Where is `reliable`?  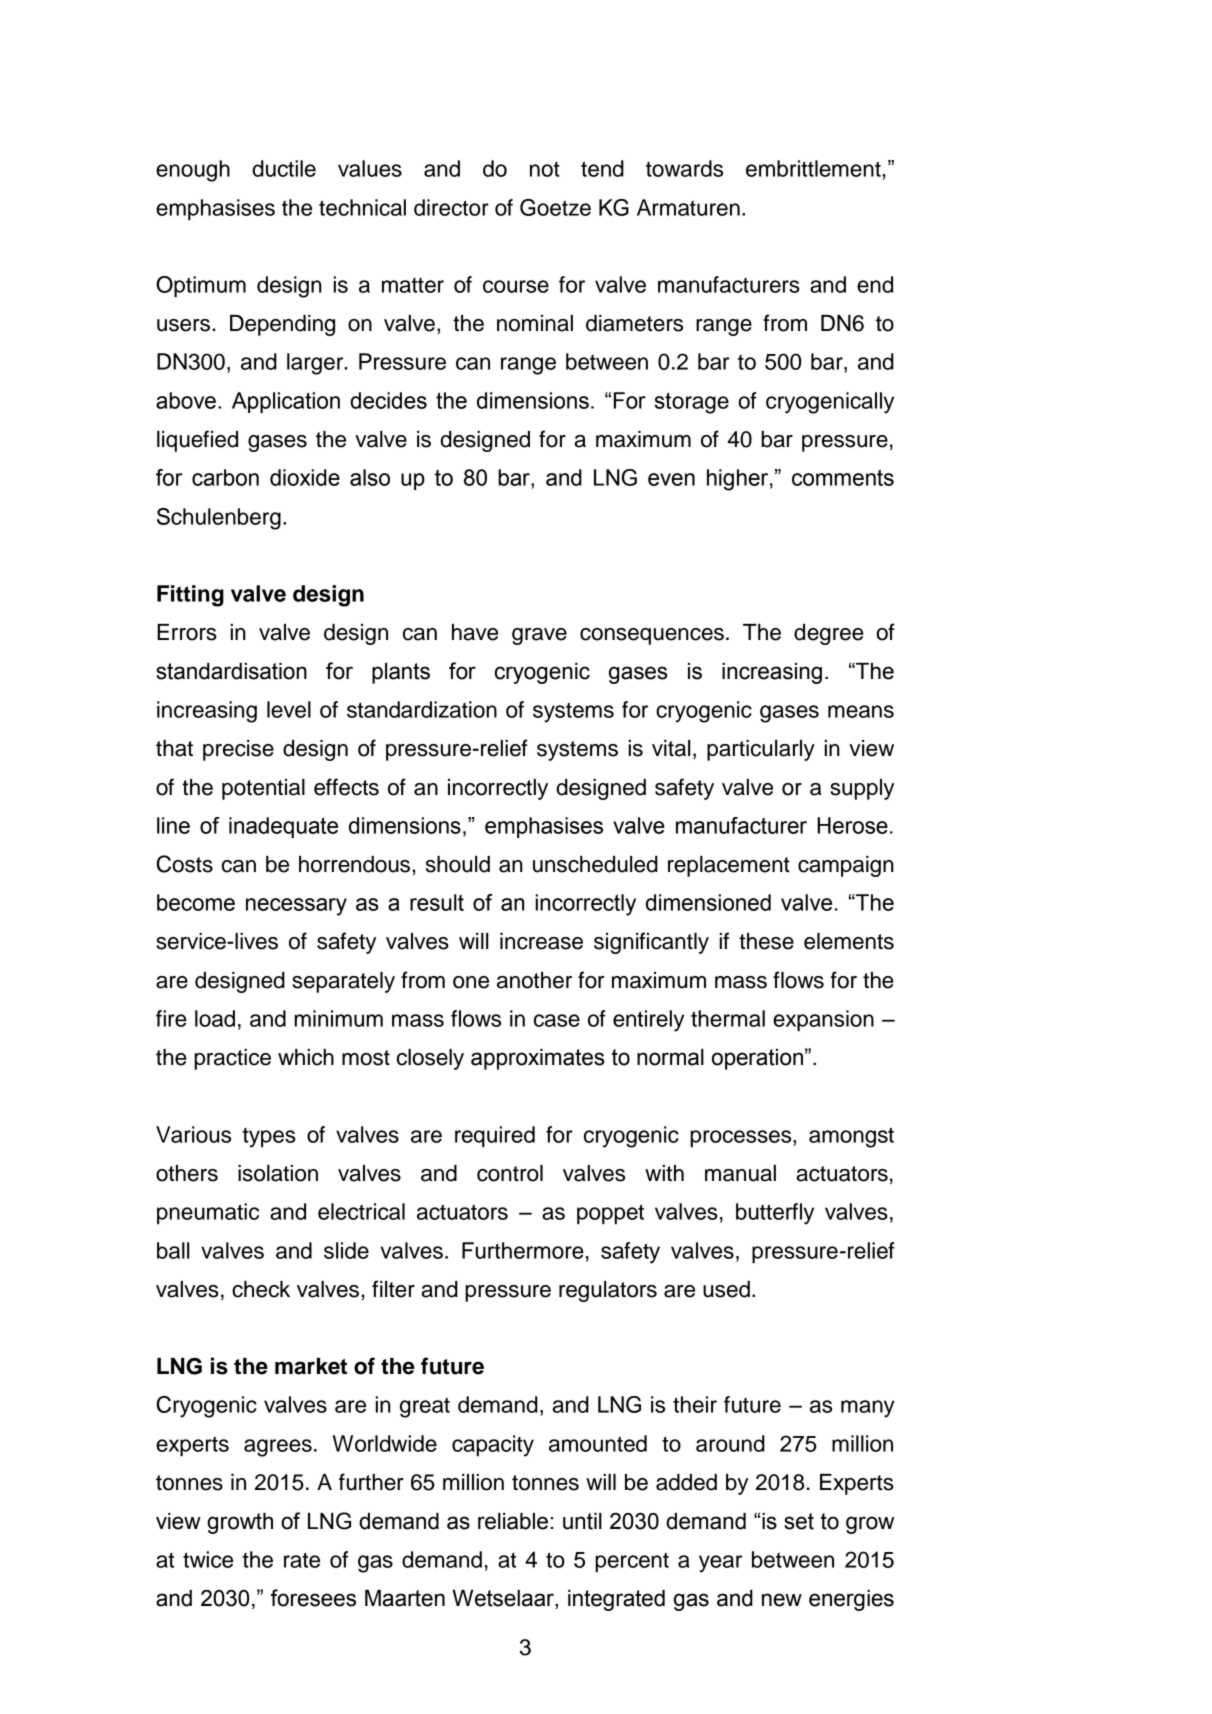 reliable is located at coordinates (513, 1521).
